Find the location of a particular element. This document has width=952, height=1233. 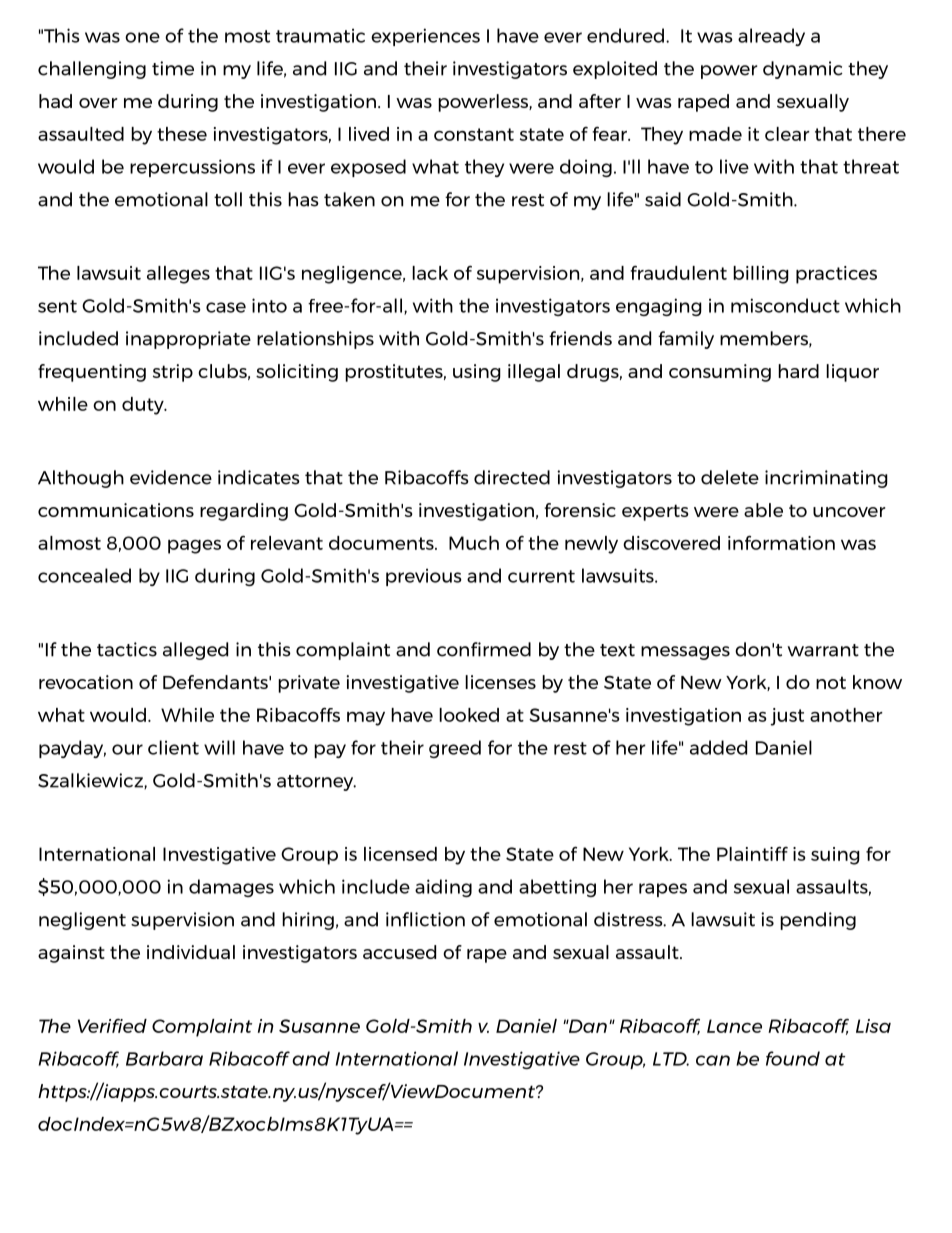

misconduct is located at coordinates (785, 305).
